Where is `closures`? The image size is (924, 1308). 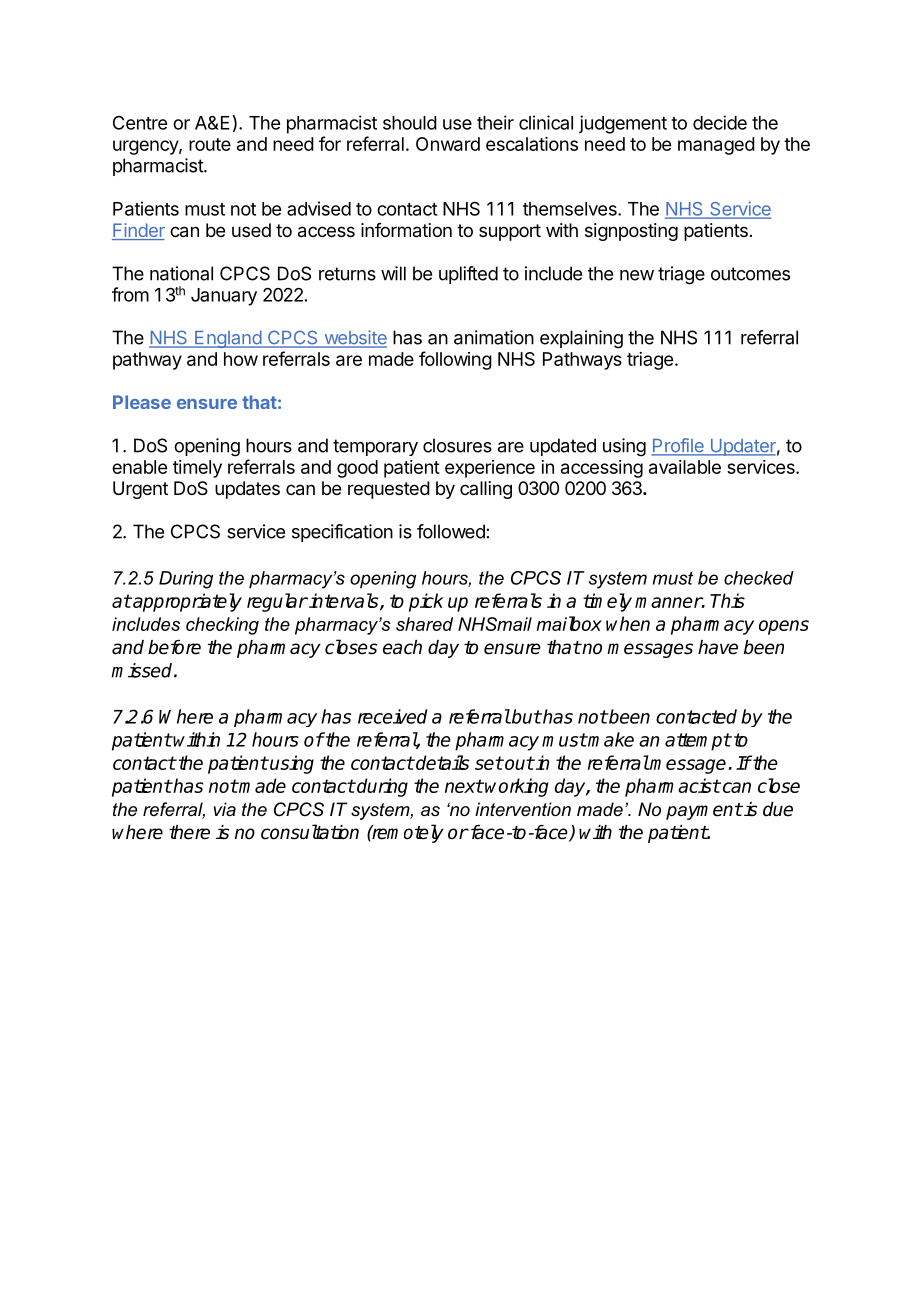
closures is located at coordinates (457, 445).
